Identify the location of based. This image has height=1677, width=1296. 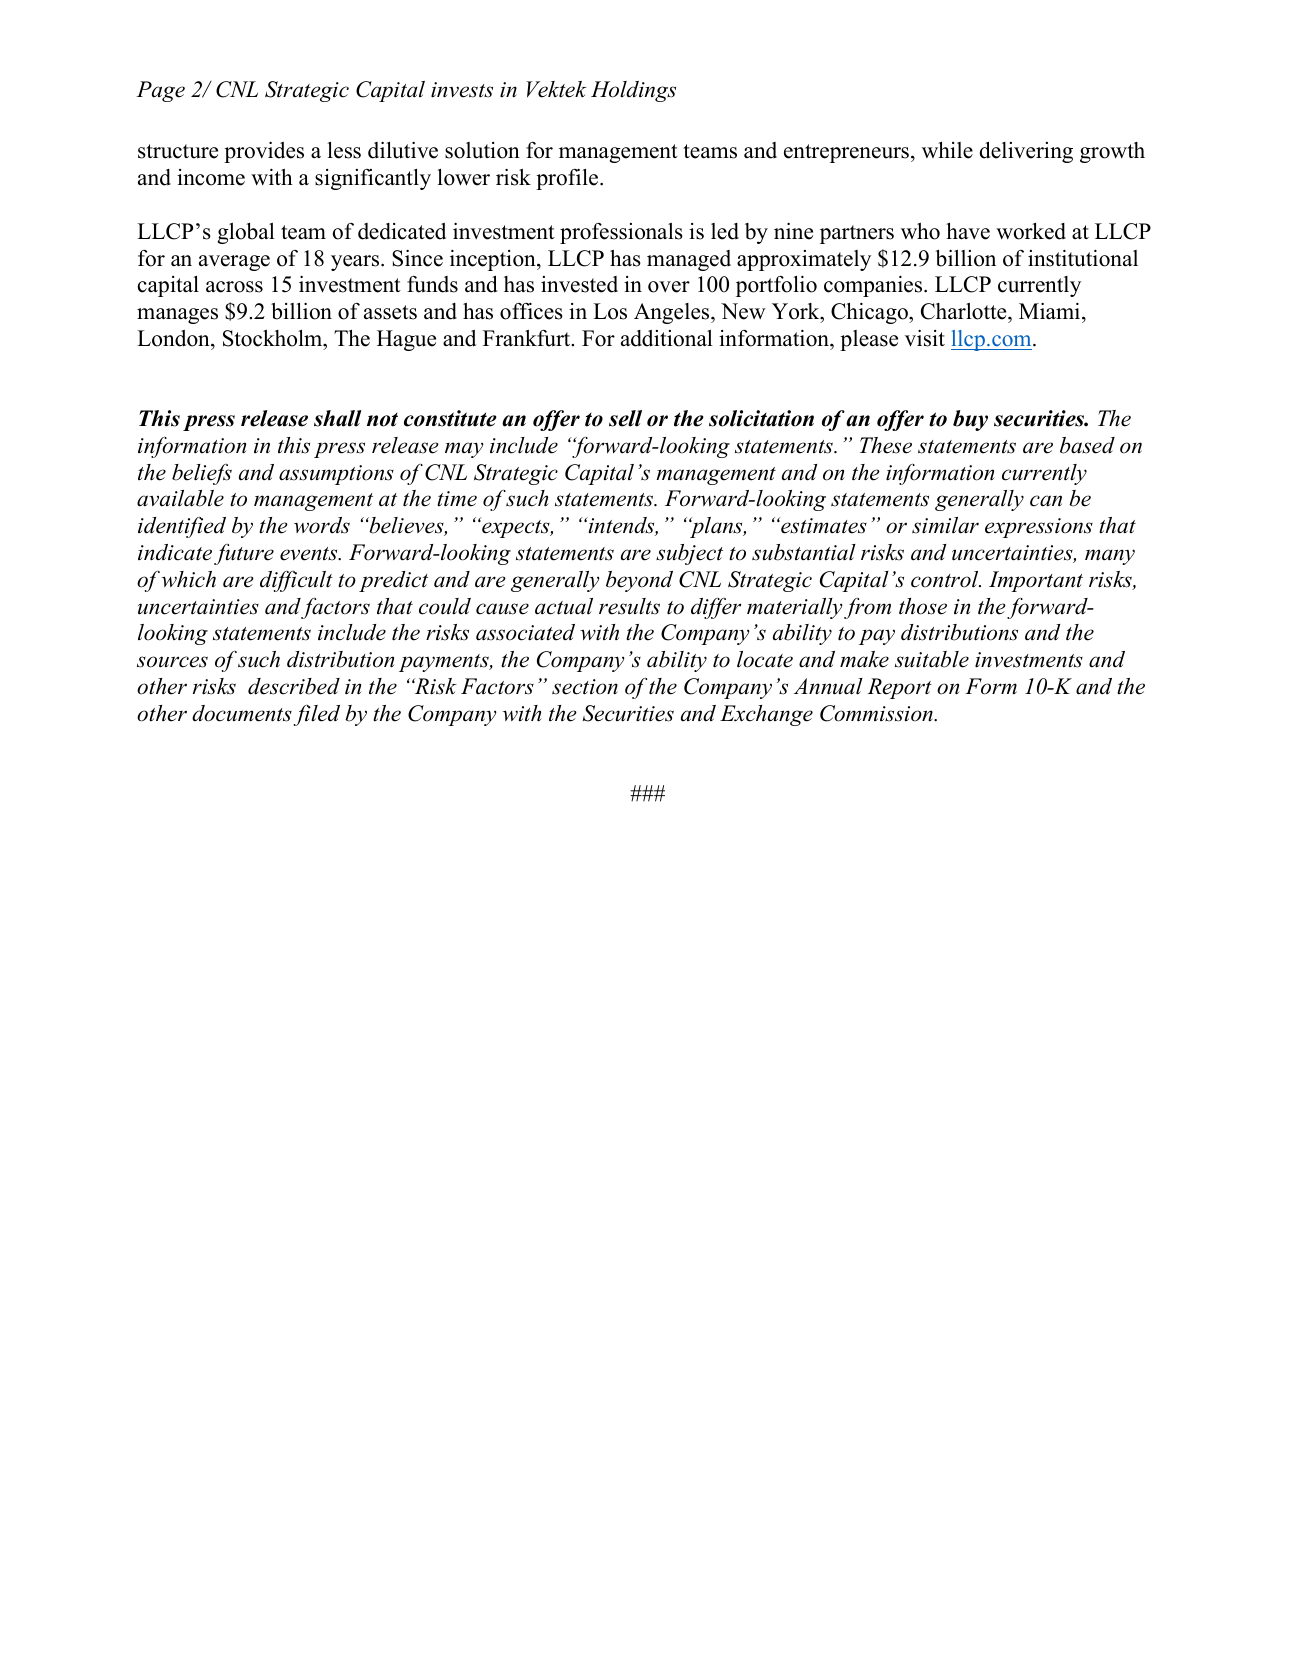
(1087, 445).
